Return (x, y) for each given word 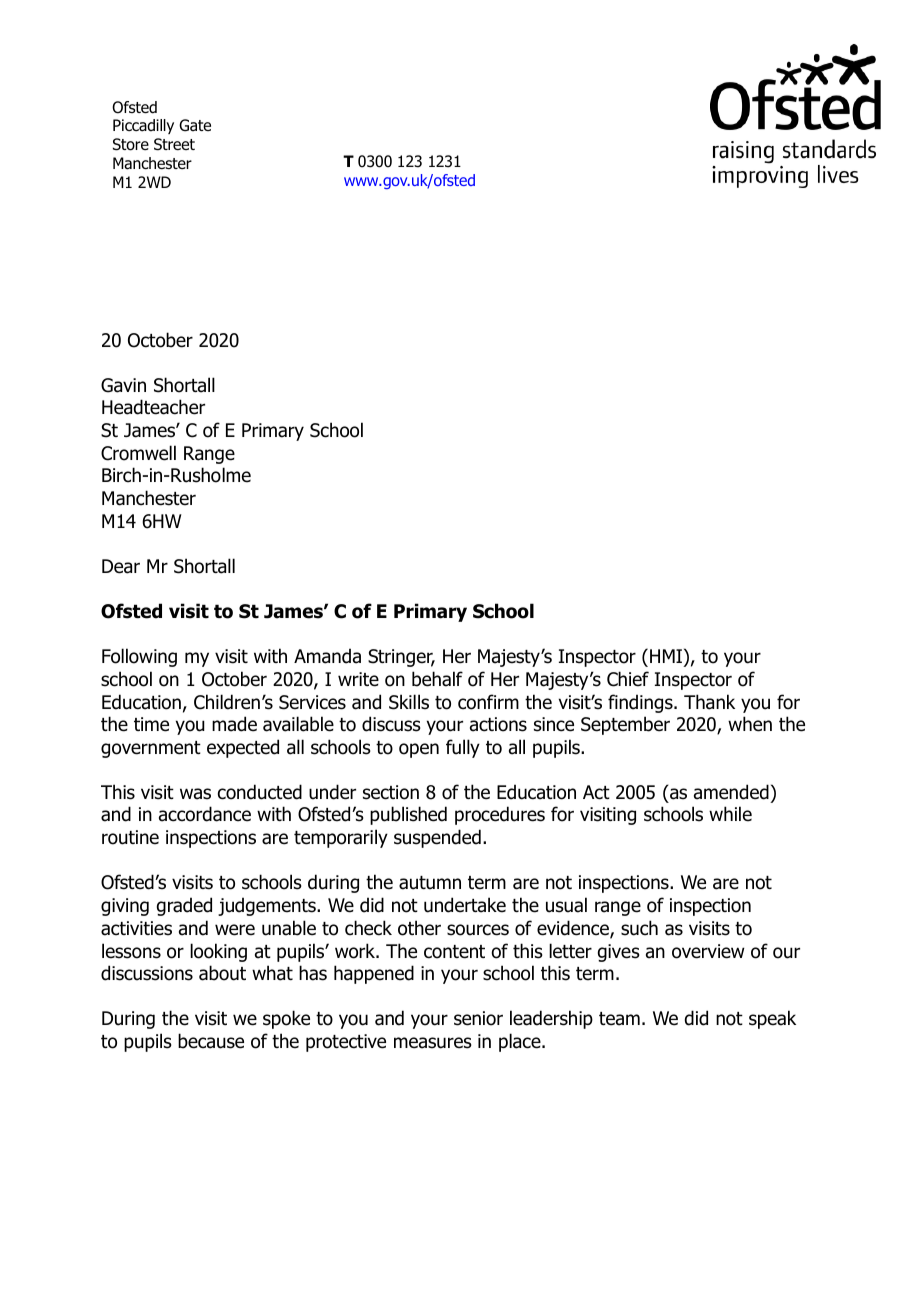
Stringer (401, 658)
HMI (666, 656)
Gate (195, 125)
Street (174, 144)
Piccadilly (143, 126)
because (211, 1041)
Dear (121, 566)
